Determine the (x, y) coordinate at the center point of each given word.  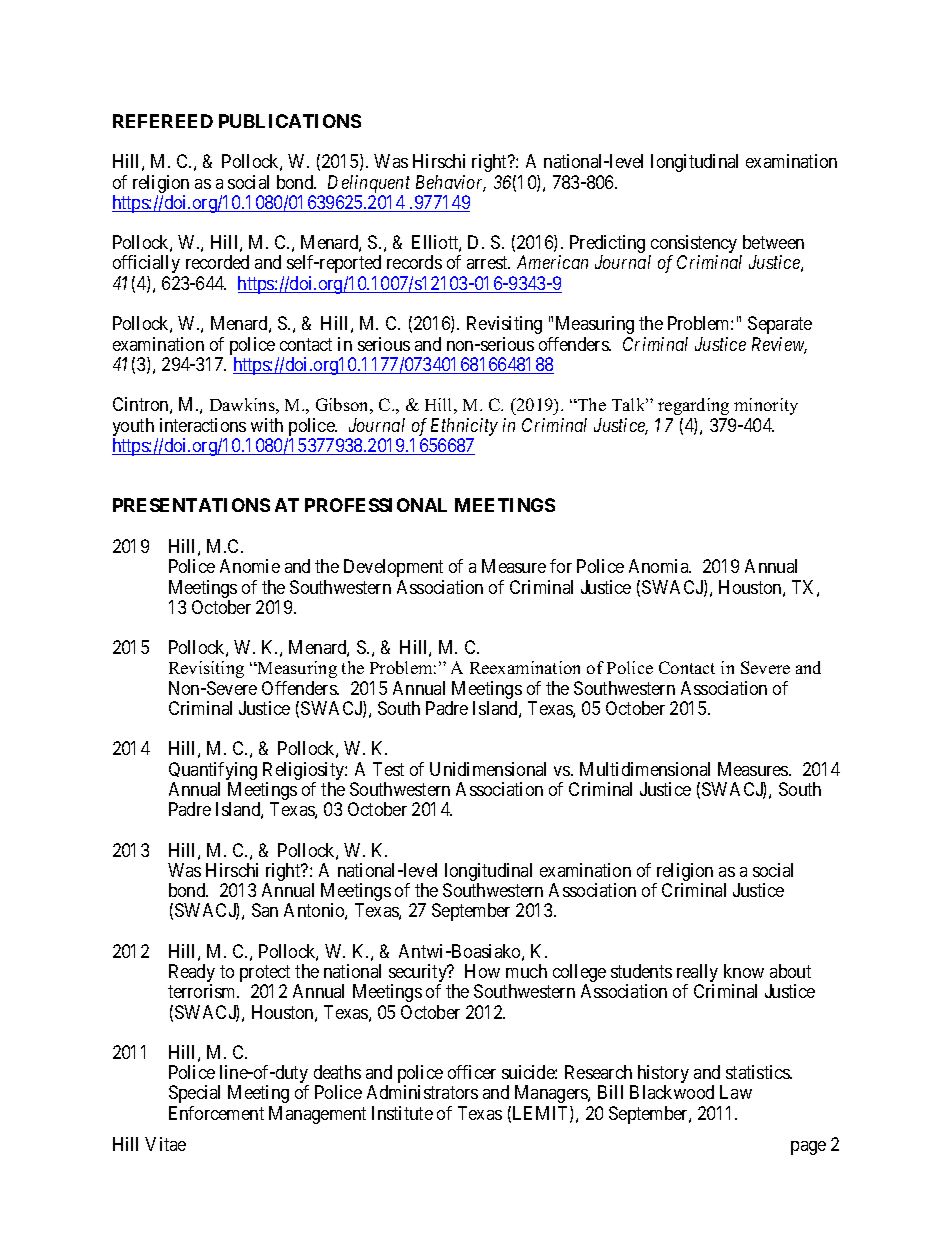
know (744, 971)
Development (393, 568)
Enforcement (216, 1113)
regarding (693, 406)
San (265, 910)
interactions (203, 425)
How (482, 971)
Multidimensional (645, 769)
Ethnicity (464, 427)
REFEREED (163, 121)
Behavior (451, 183)
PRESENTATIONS (191, 505)
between (773, 242)
